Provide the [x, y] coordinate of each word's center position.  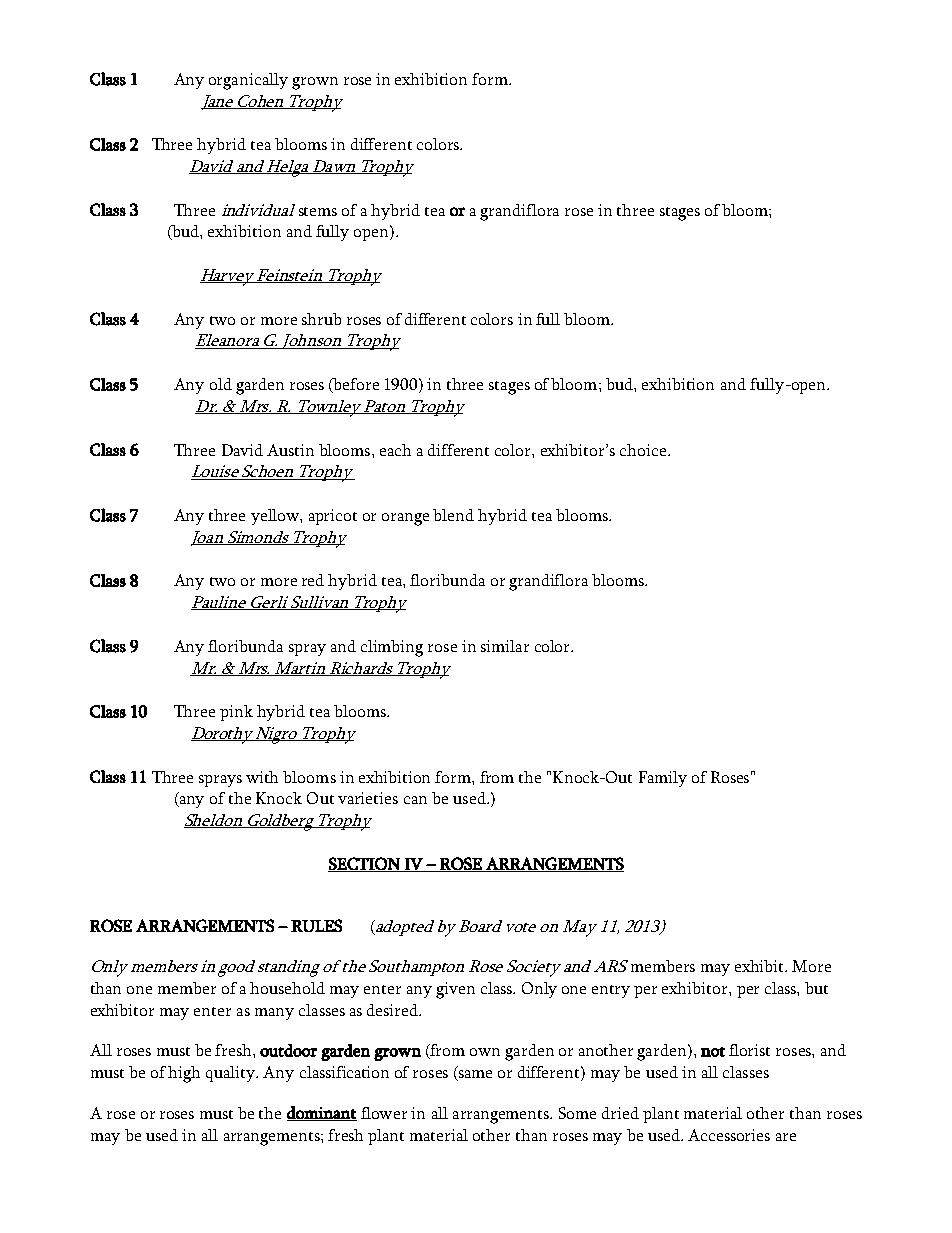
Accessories [729, 1135]
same [474, 1075]
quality [232, 1074]
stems [318, 211]
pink [236, 713]
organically [248, 81]
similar [505, 646]
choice [643, 450]
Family [663, 779]
